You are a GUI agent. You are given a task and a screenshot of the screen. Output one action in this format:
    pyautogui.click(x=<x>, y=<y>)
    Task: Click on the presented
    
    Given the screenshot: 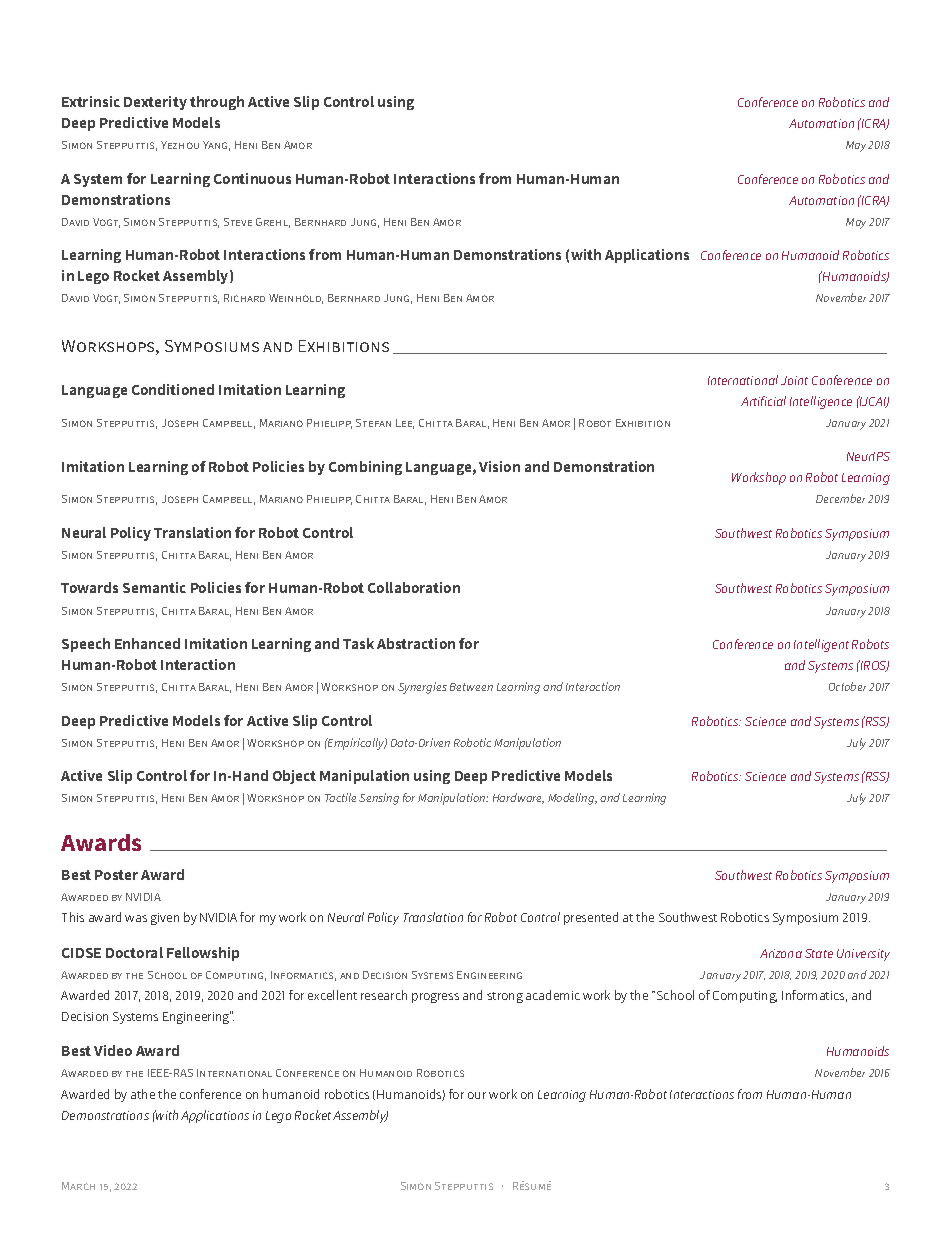 What is the action you would take?
    pyautogui.click(x=591, y=918)
